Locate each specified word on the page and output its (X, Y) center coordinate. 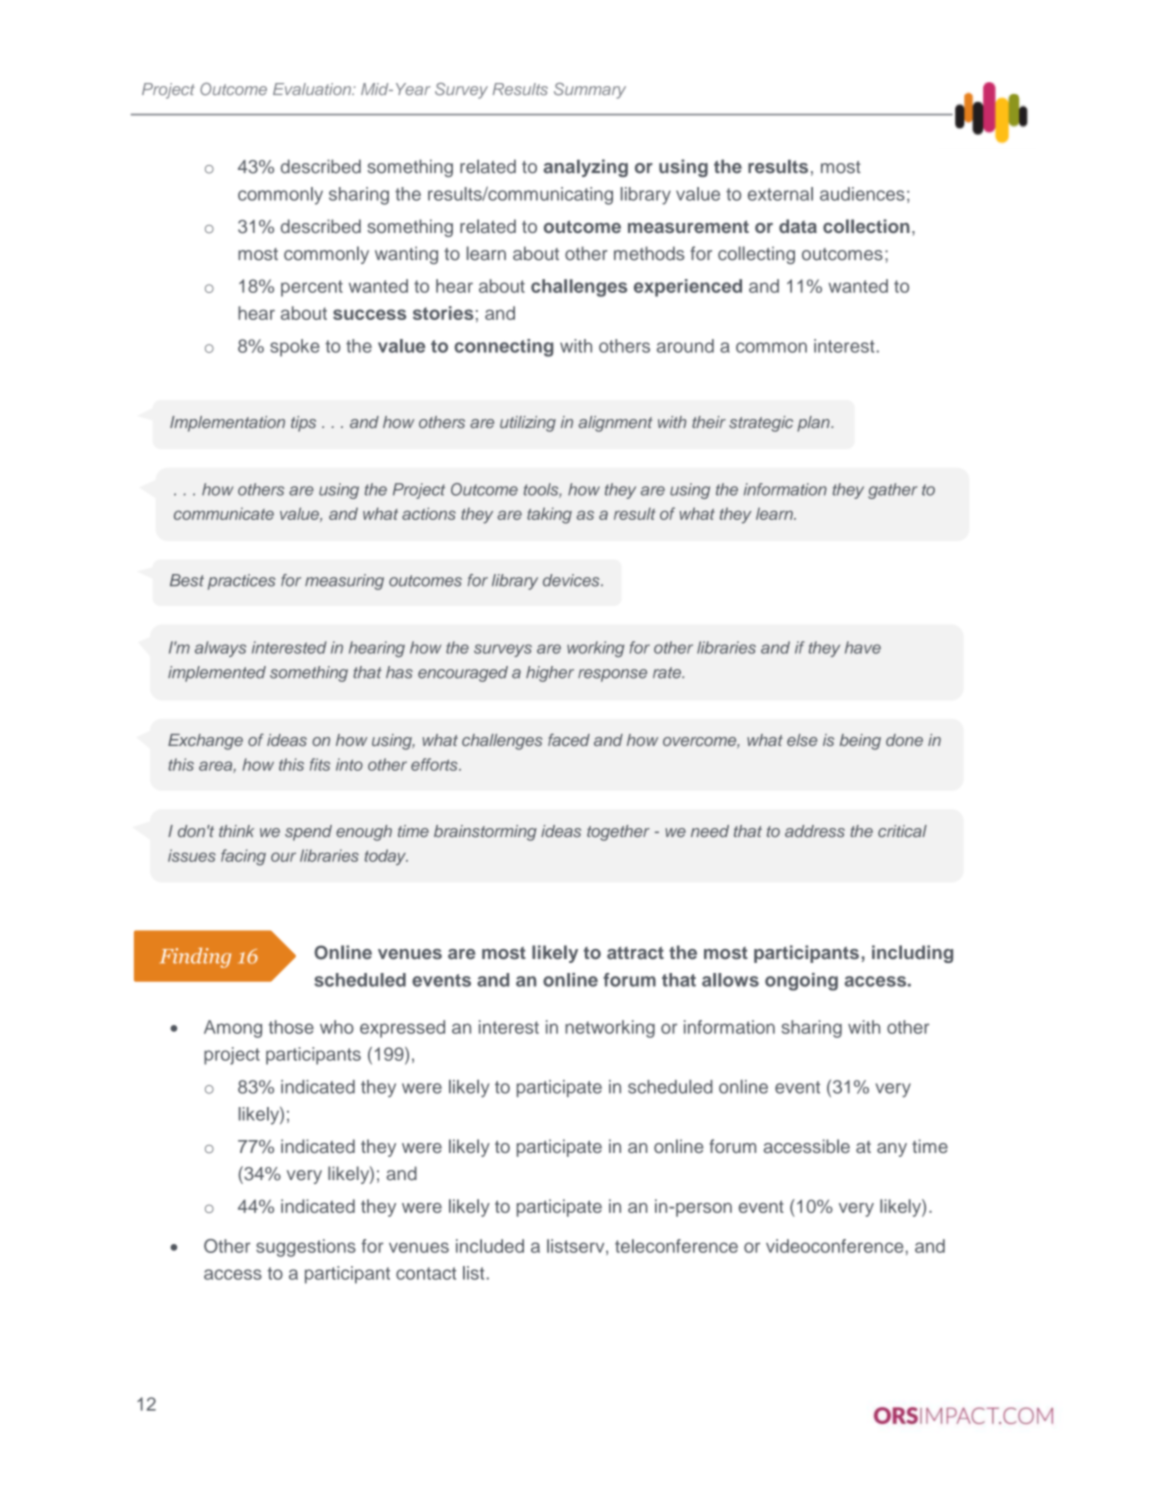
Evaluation (313, 89)
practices (242, 582)
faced (569, 739)
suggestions (306, 1248)
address (815, 831)
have (863, 647)
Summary (590, 91)
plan (814, 424)
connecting (503, 348)
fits (320, 764)
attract (635, 953)
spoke (295, 348)
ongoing (801, 982)
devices (572, 580)
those (291, 1027)
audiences (862, 194)
